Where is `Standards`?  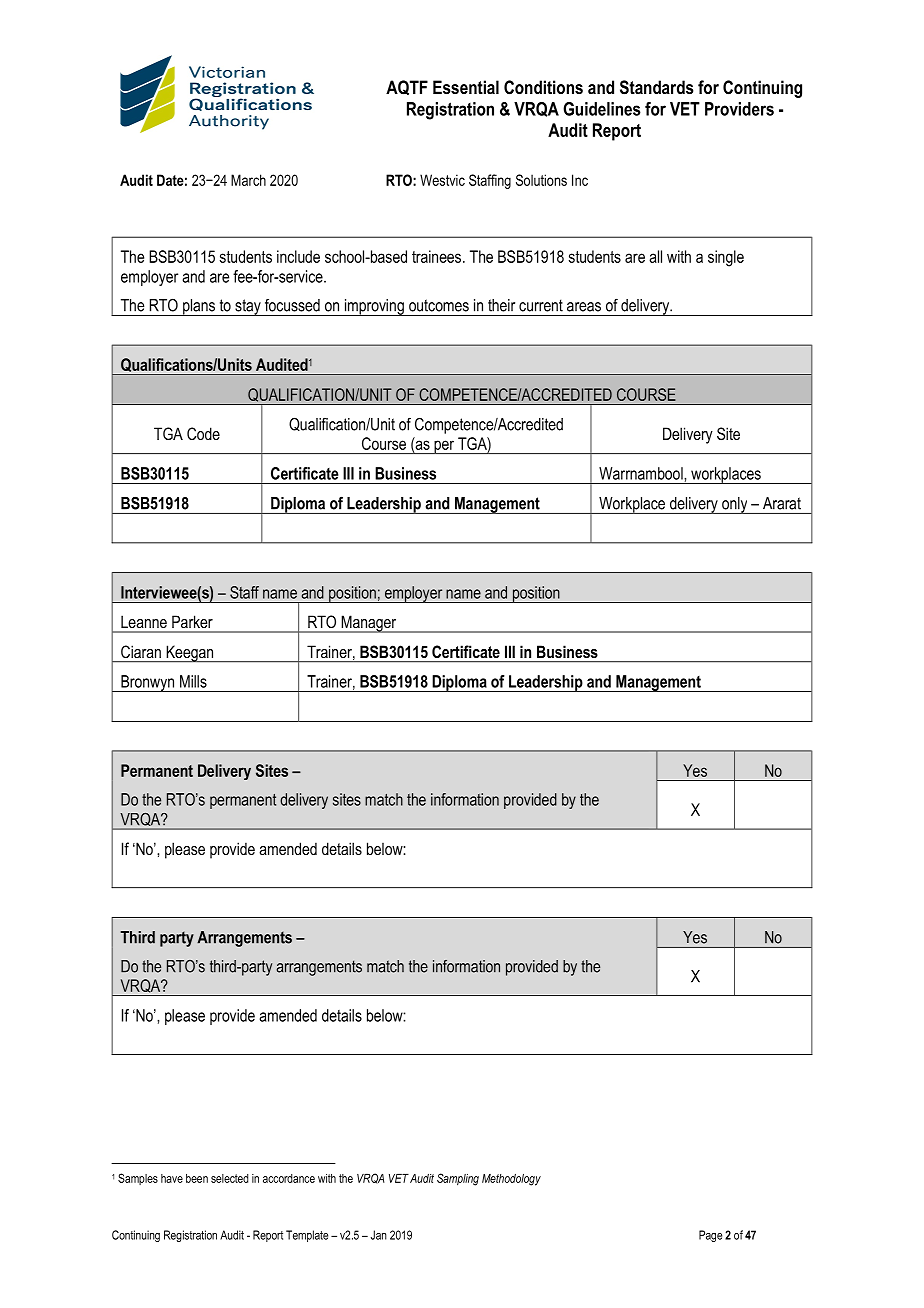
Standards is located at coordinates (657, 87).
